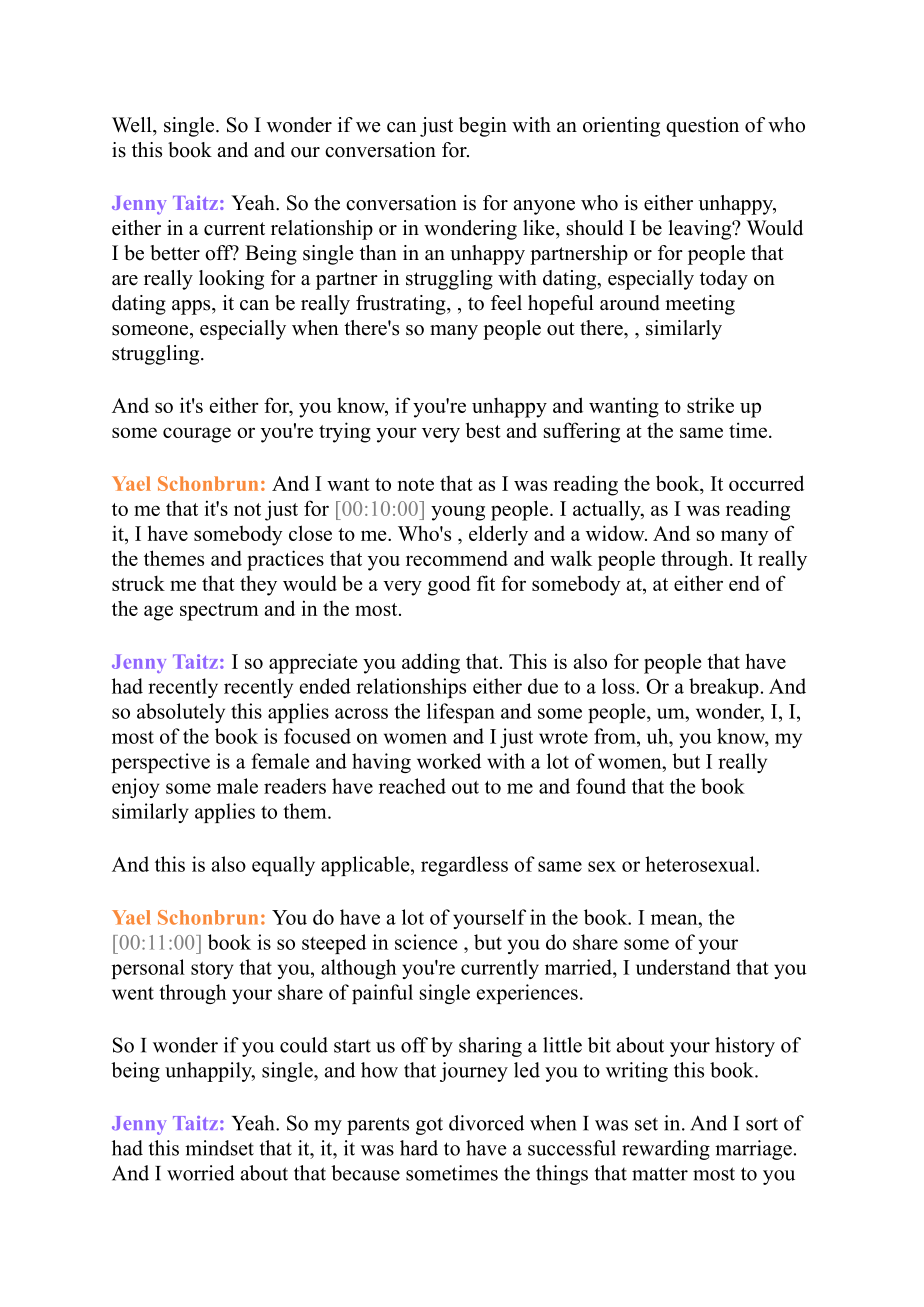 The image size is (924, 1307). I want to click on breakup, so click(724, 688).
